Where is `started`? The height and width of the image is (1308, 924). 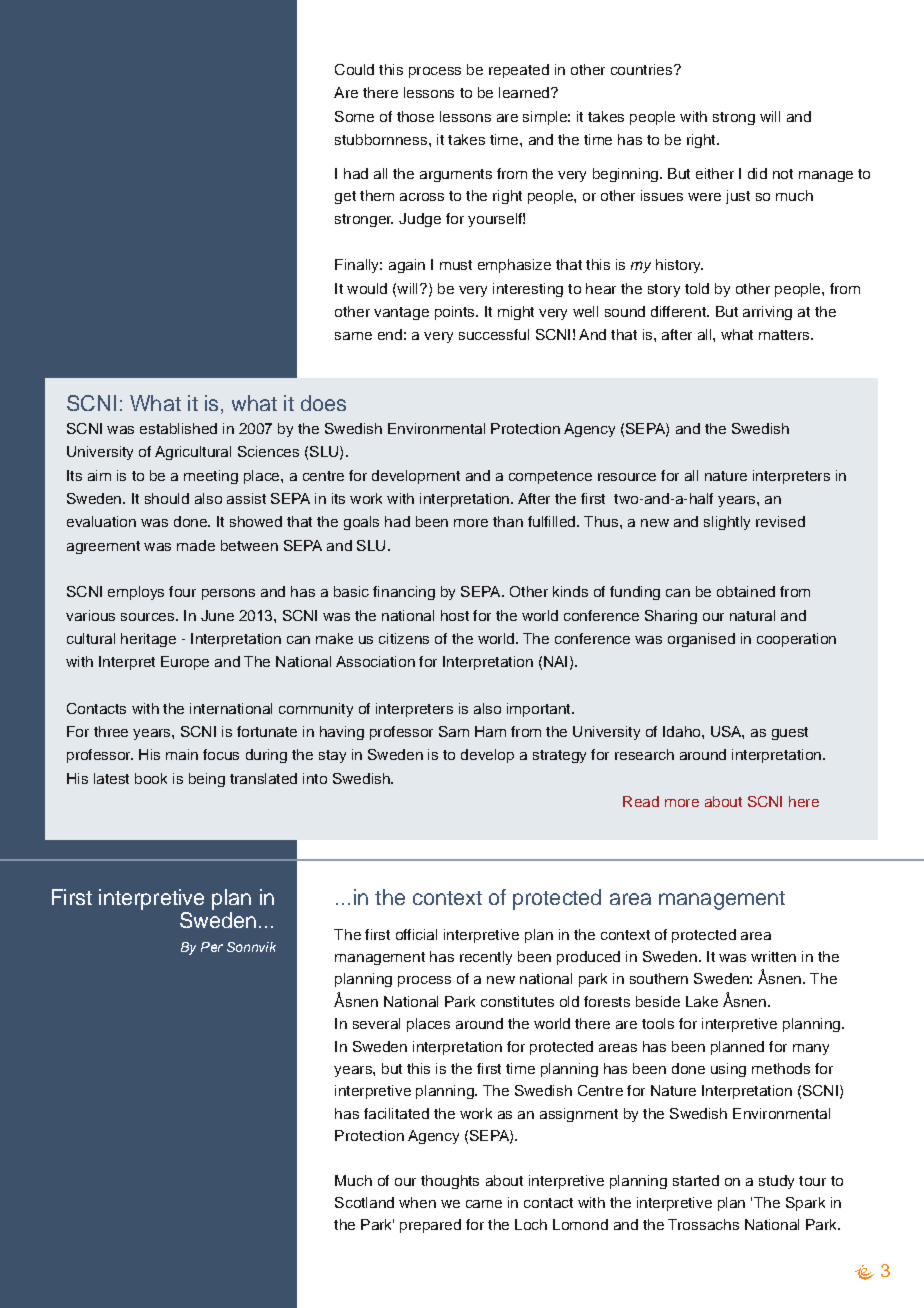
started is located at coordinates (696, 1180).
